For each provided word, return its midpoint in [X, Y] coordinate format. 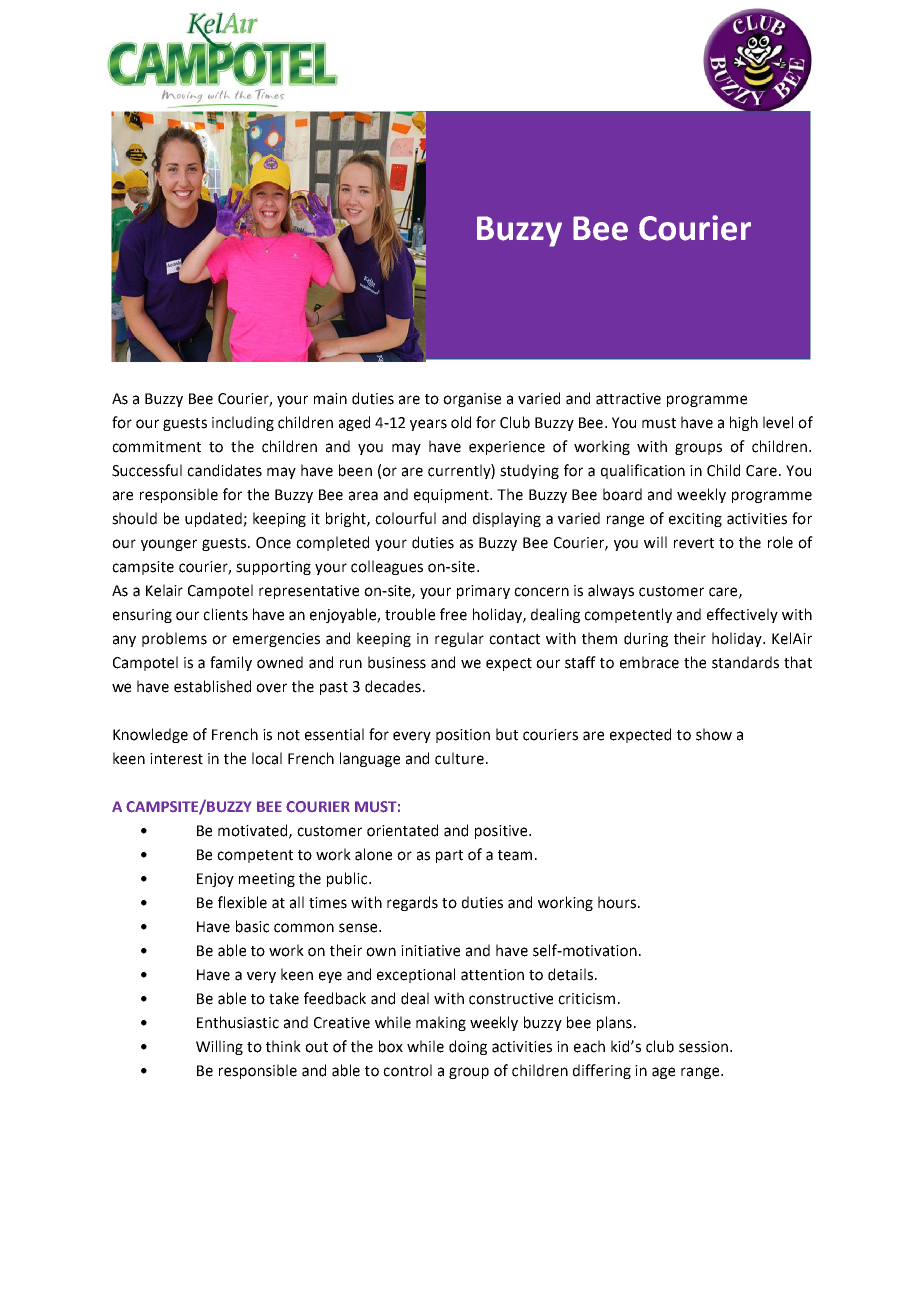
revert [694, 543]
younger [169, 545]
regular [459, 639]
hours [618, 902]
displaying [507, 519]
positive [502, 832]
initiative [430, 951]
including [243, 423]
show [714, 734]
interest [176, 759]
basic [252, 926]
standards [745, 662]
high [744, 423]
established [212, 686]
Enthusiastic [238, 1022]
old [461, 422]
